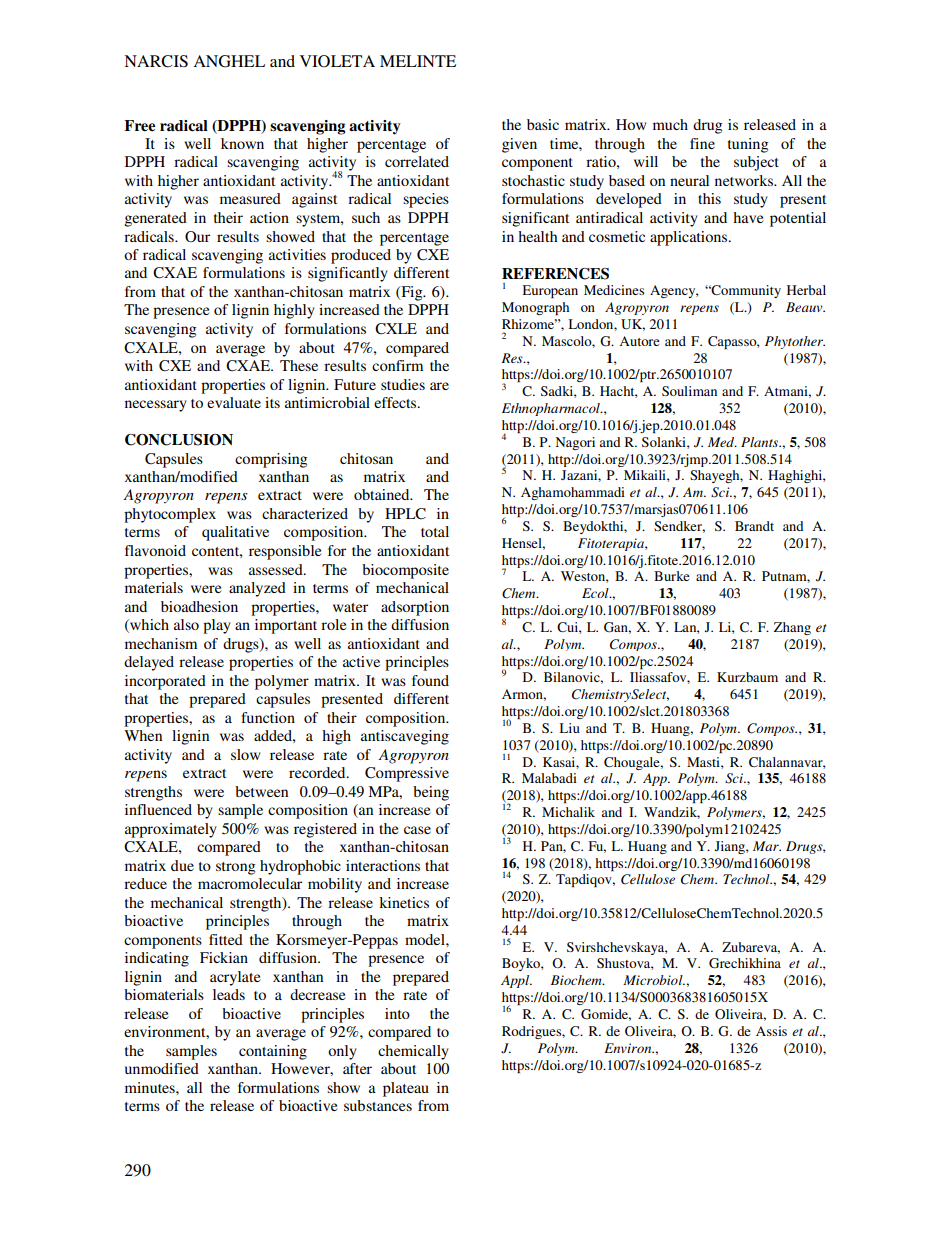  Describe the element at coordinates (519, 145) in the image. I see `given` at that location.
